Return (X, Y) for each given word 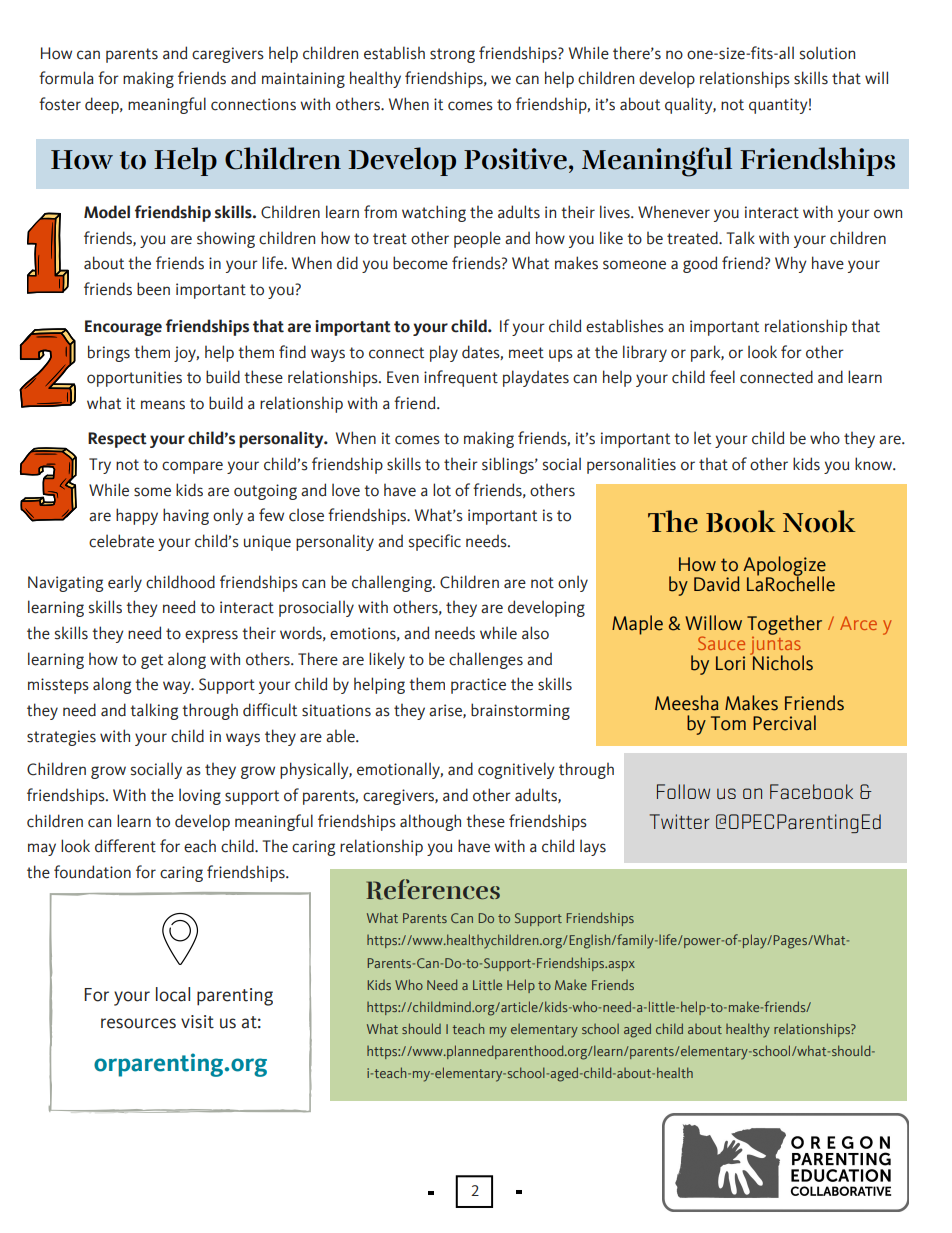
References (433, 889)
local (173, 994)
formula (66, 78)
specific (435, 542)
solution (827, 53)
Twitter (679, 821)
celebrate (121, 541)
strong (452, 55)
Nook (819, 521)
